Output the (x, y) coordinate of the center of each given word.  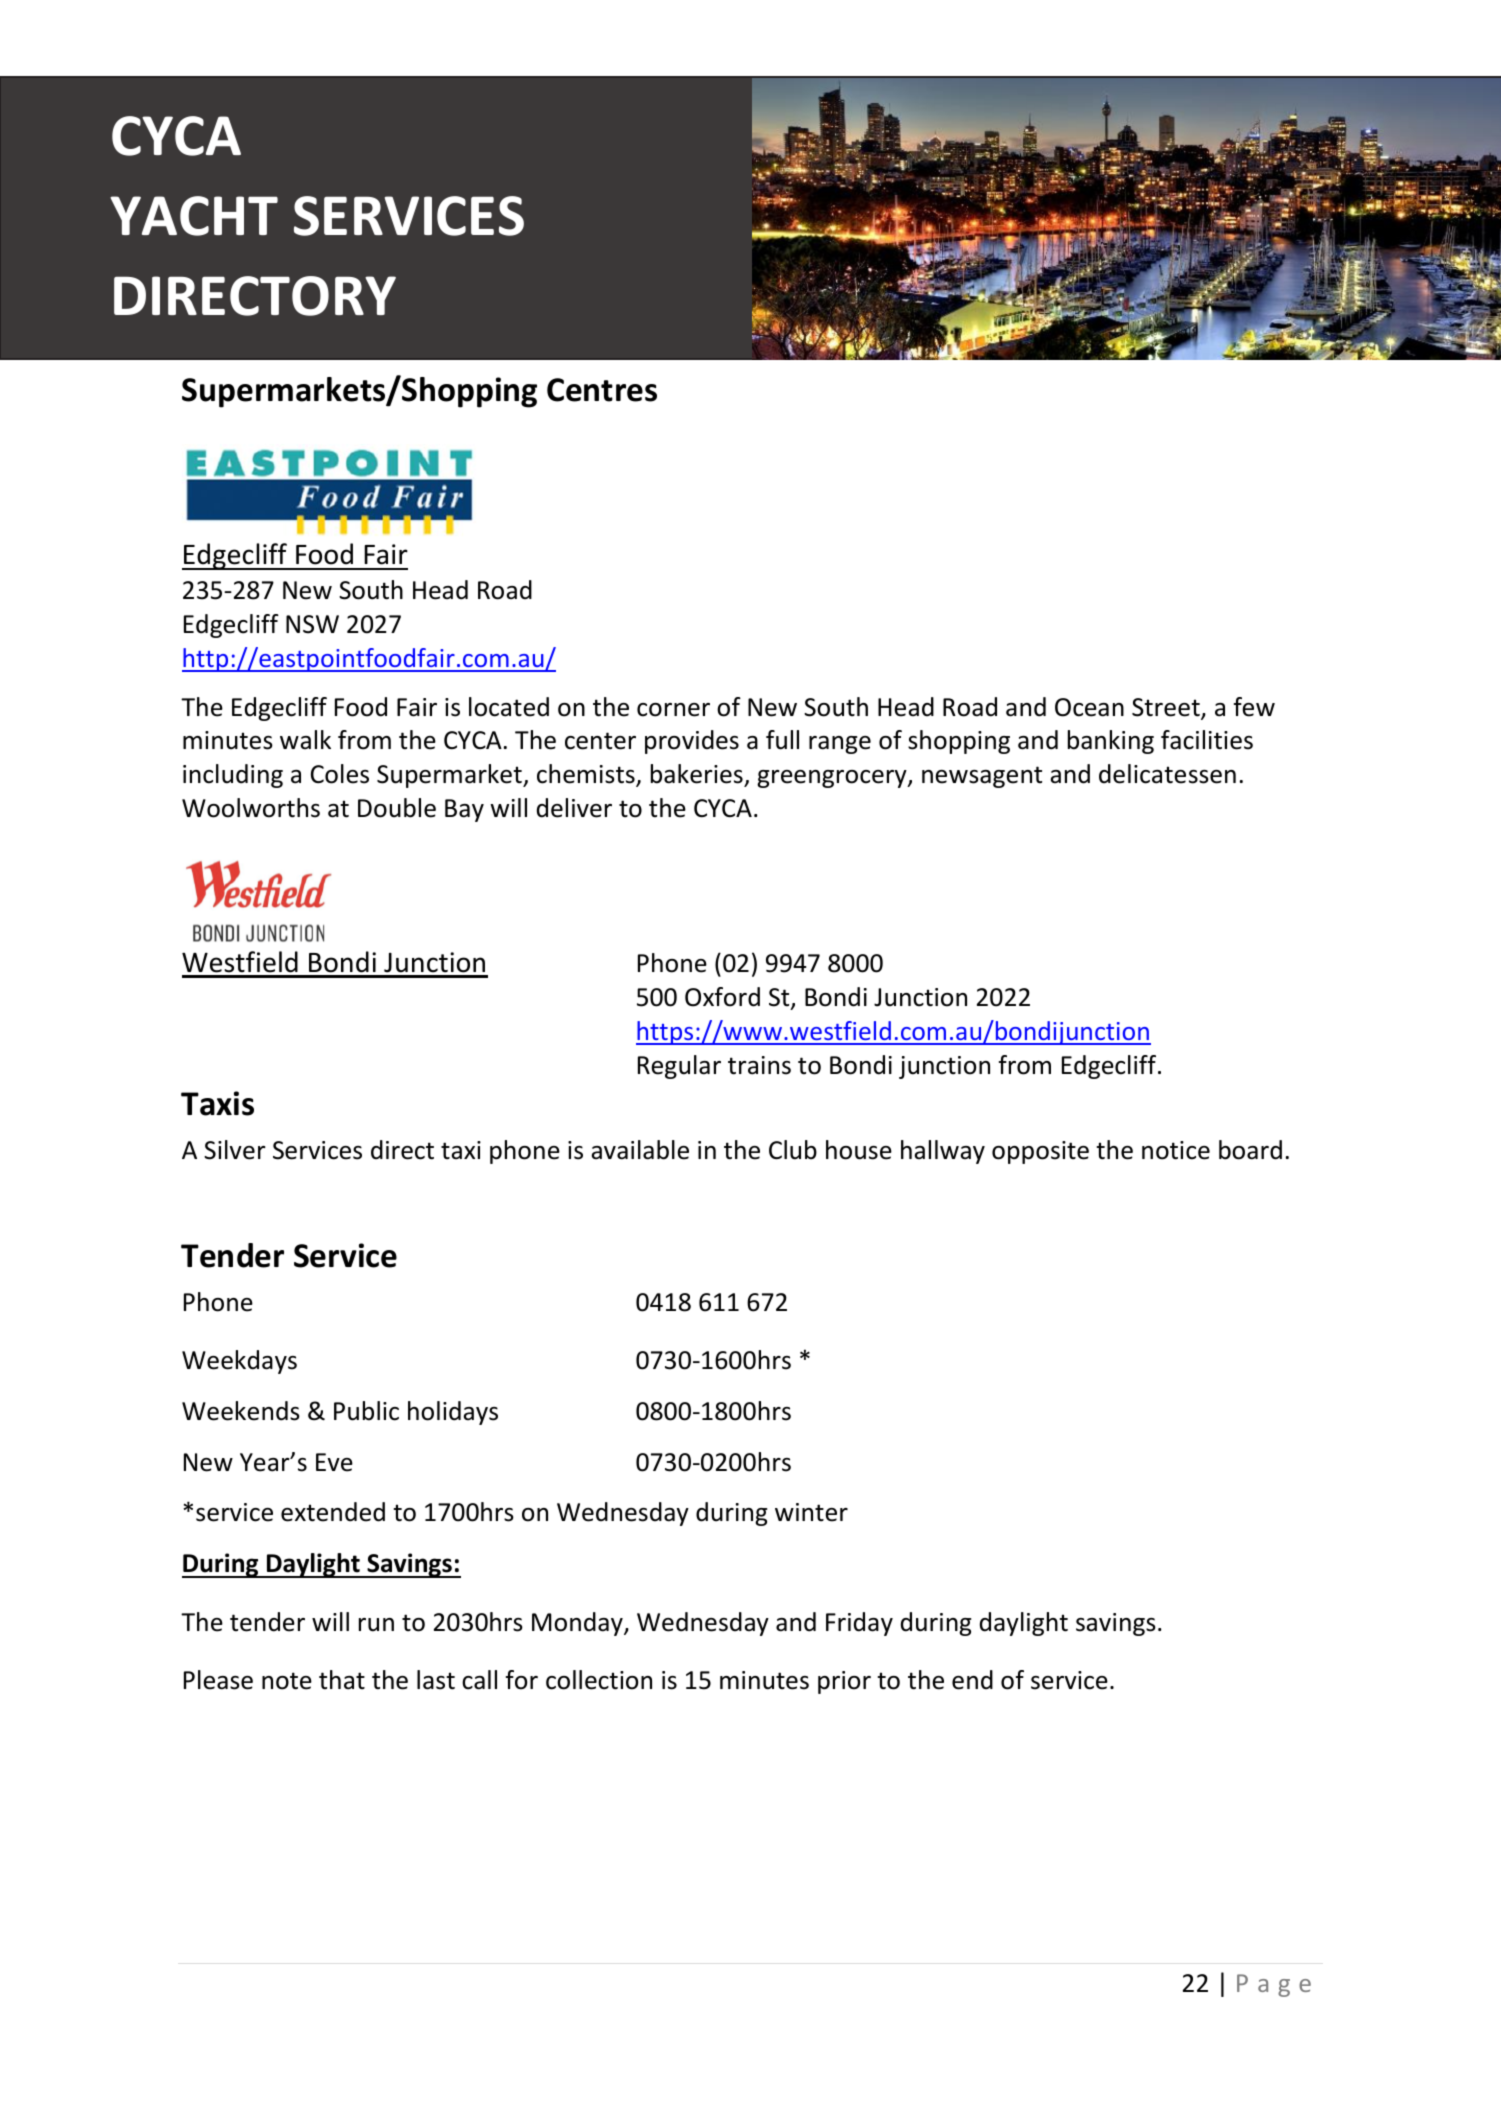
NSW (312, 624)
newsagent (982, 777)
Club (793, 1150)
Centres (602, 390)
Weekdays (239, 1362)
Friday (859, 1624)
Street (1167, 708)
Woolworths (251, 808)
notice (1176, 1150)
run (376, 1625)
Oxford (722, 997)
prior (844, 1682)
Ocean (1089, 707)
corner (673, 710)
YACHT (194, 216)
